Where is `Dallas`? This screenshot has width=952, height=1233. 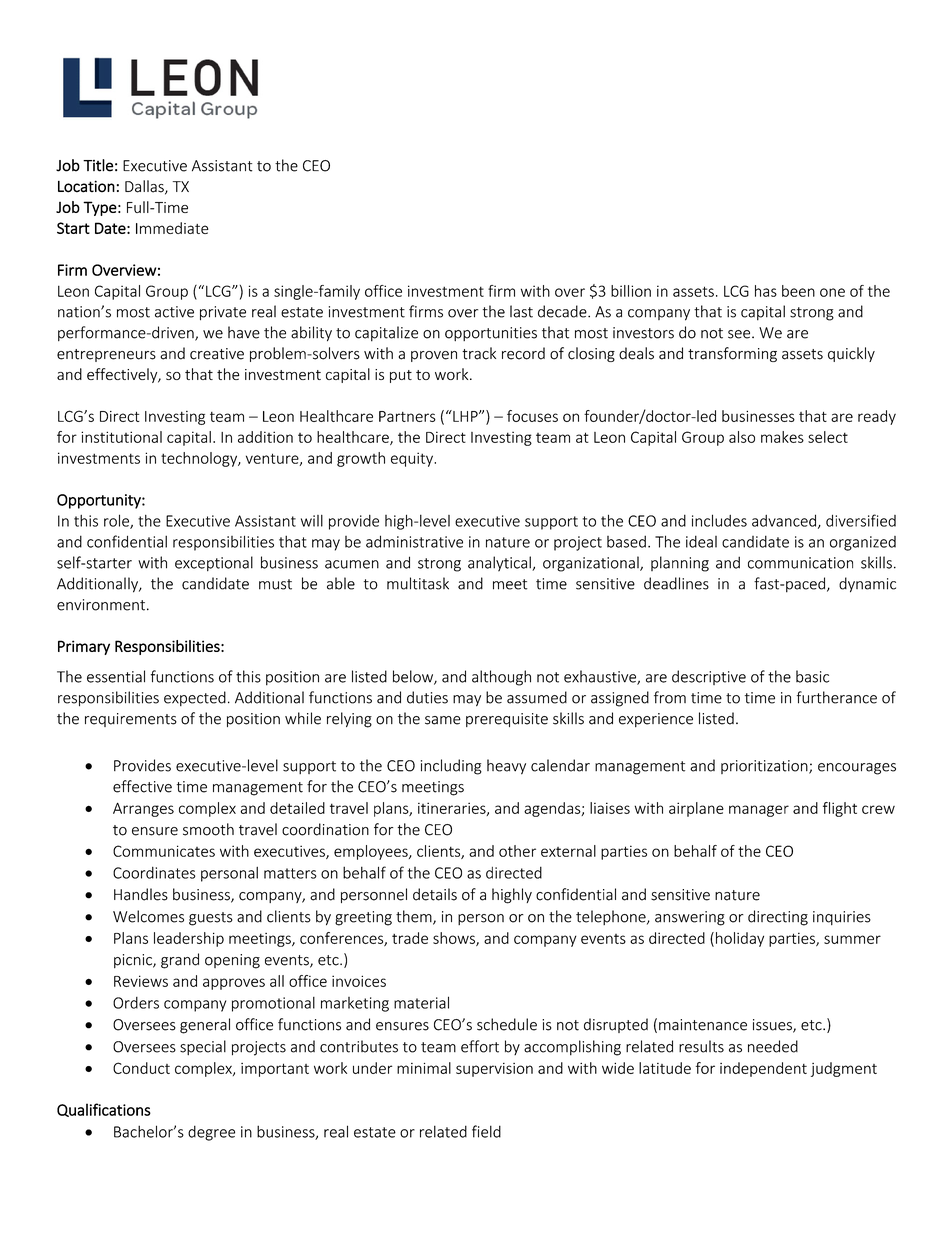 Dallas is located at coordinates (145, 187).
